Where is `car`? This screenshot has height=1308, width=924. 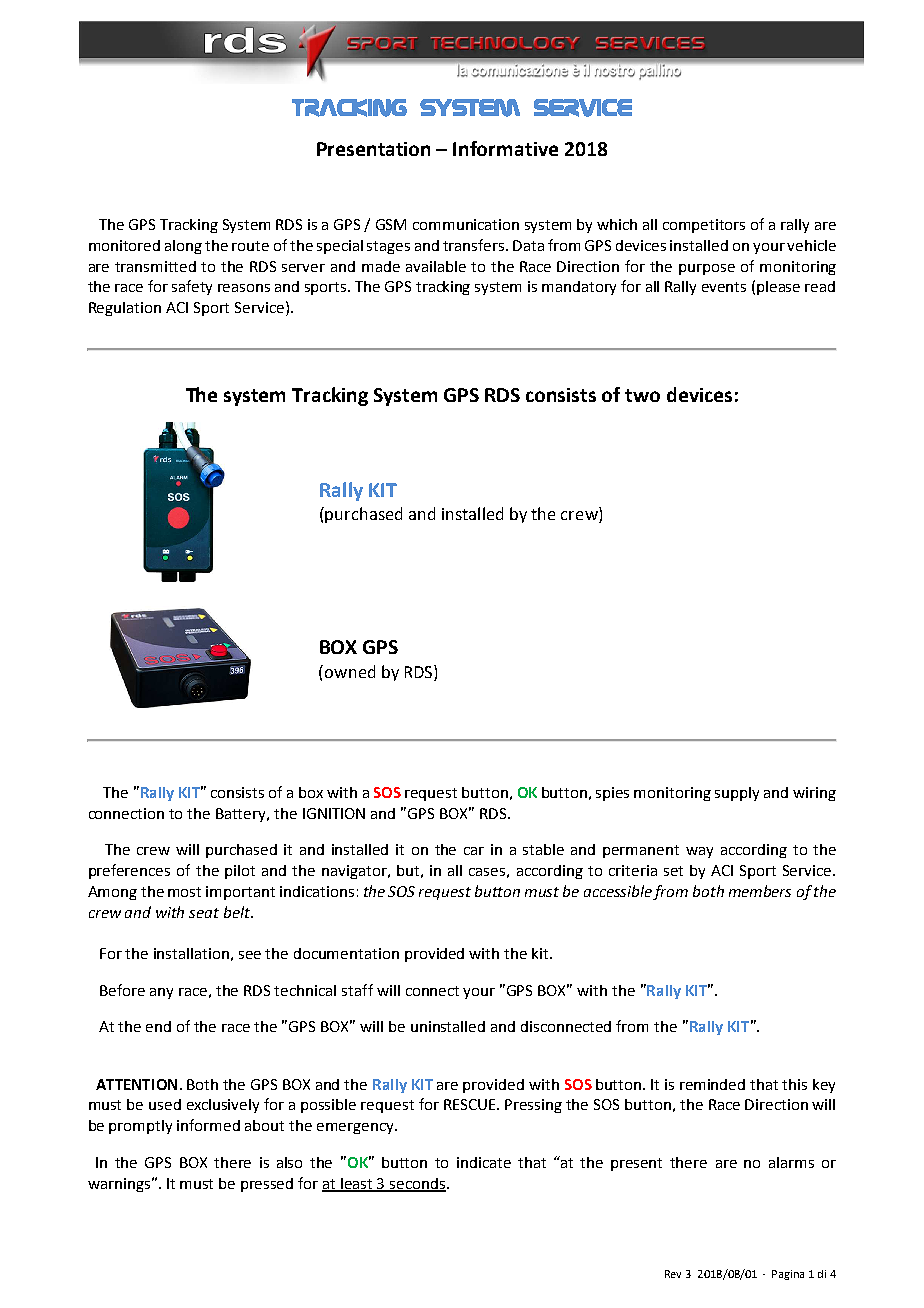
car is located at coordinates (474, 851).
